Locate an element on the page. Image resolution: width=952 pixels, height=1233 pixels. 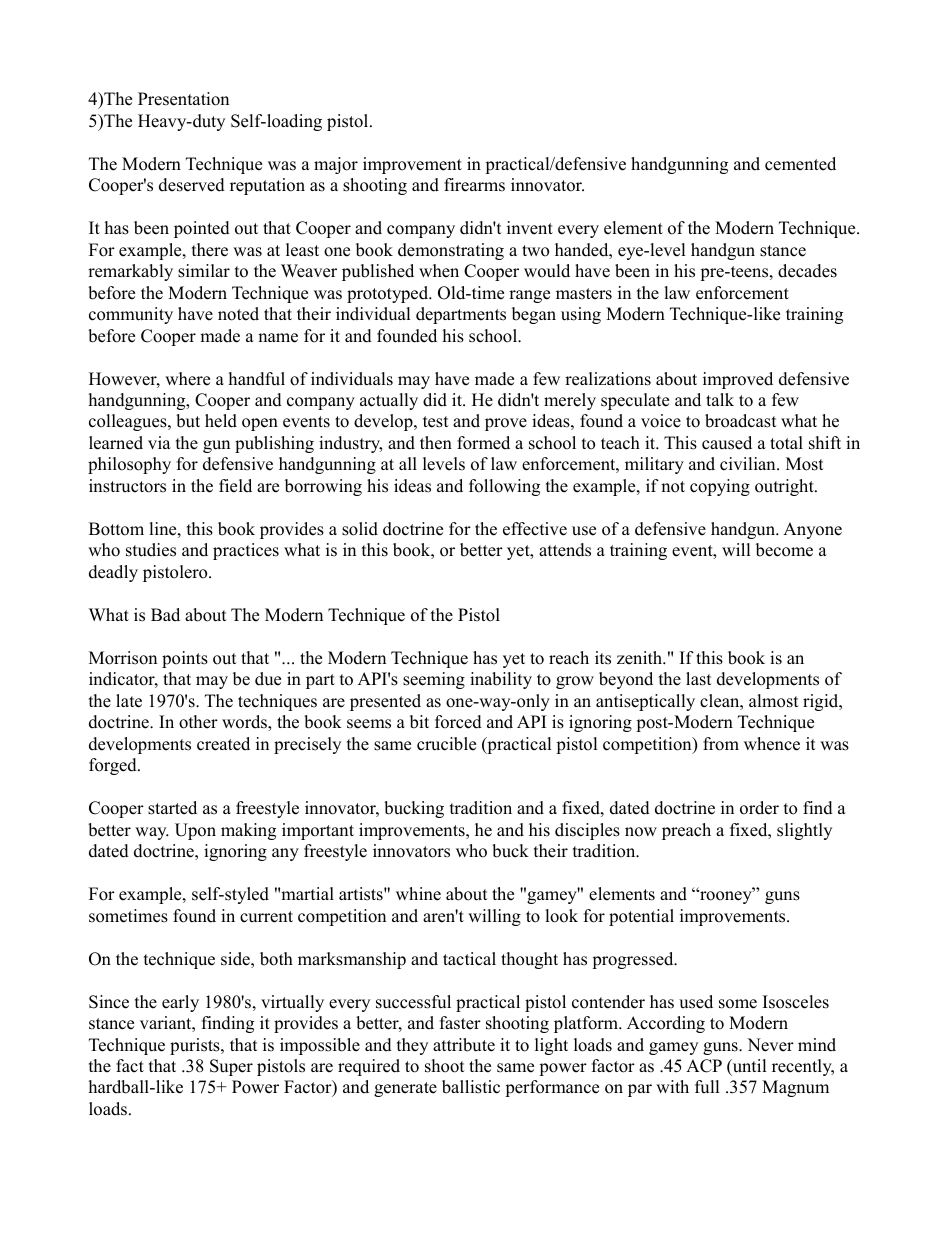
Bad is located at coordinates (165, 615).
